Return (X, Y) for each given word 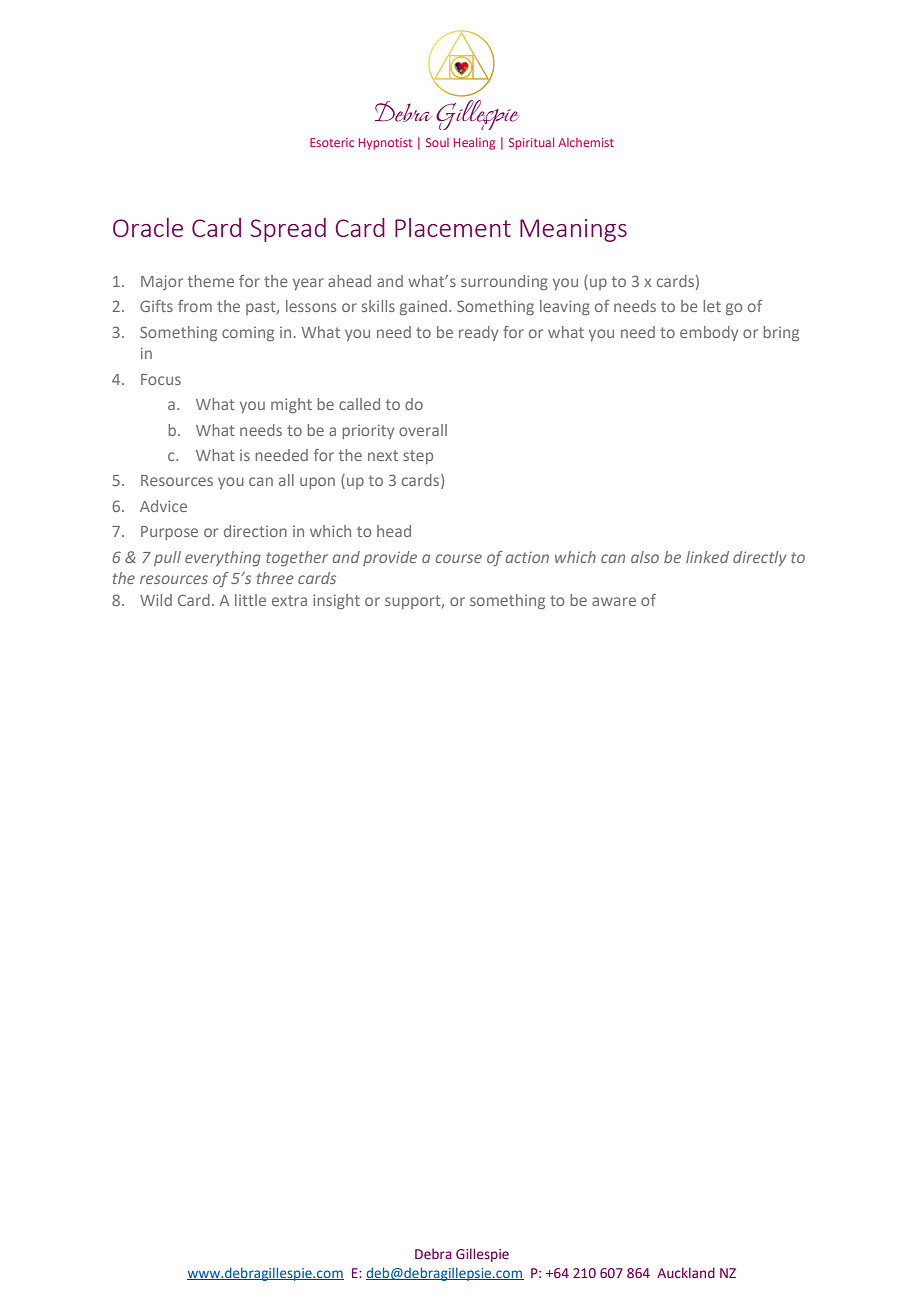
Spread (288, 230)
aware (614, 601)
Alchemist (586, 142)
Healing (474, 144)
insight (336, 601)
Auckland (686, 1272)
